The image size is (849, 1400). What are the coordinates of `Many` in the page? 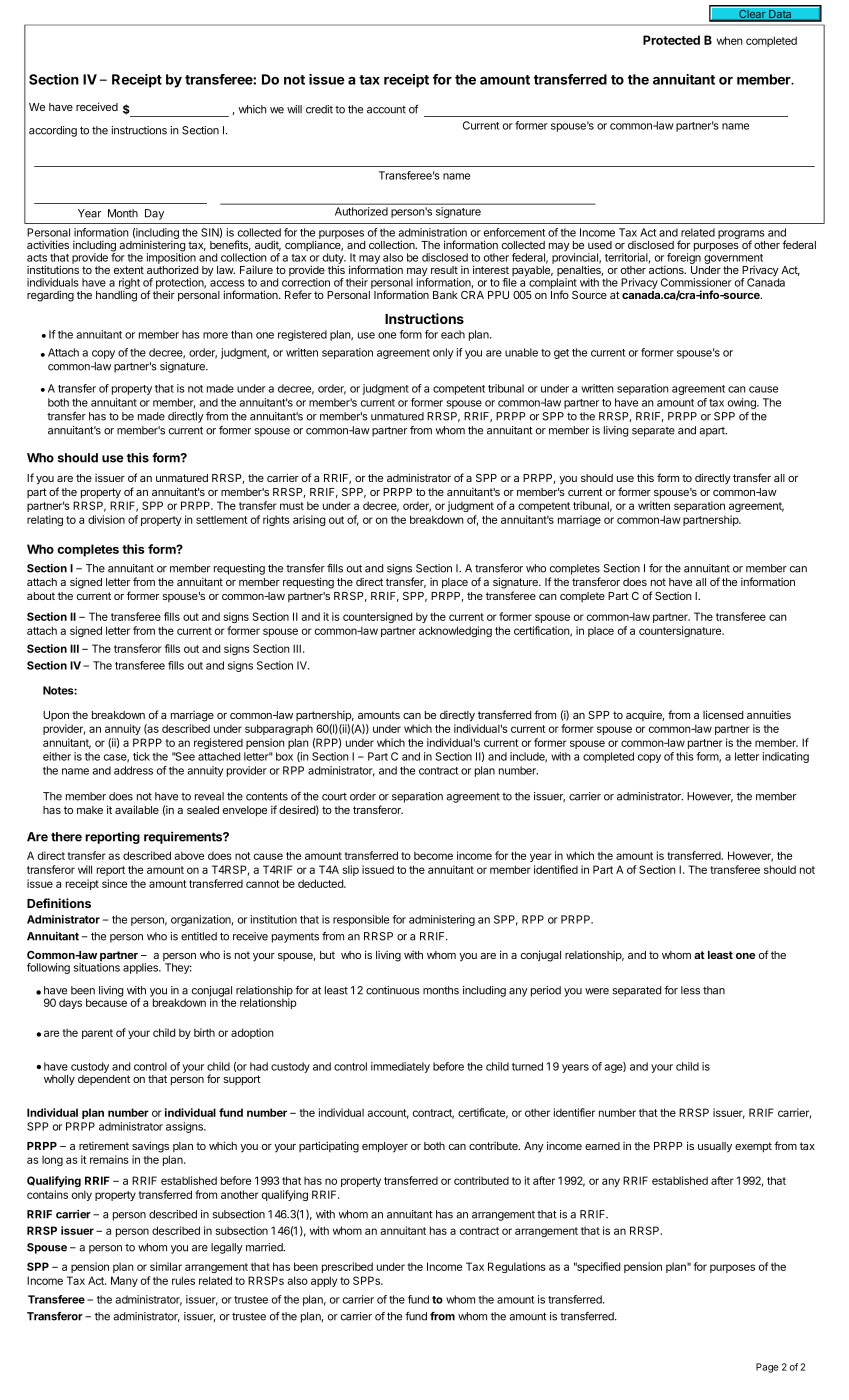 It's located at (124, 1281).
